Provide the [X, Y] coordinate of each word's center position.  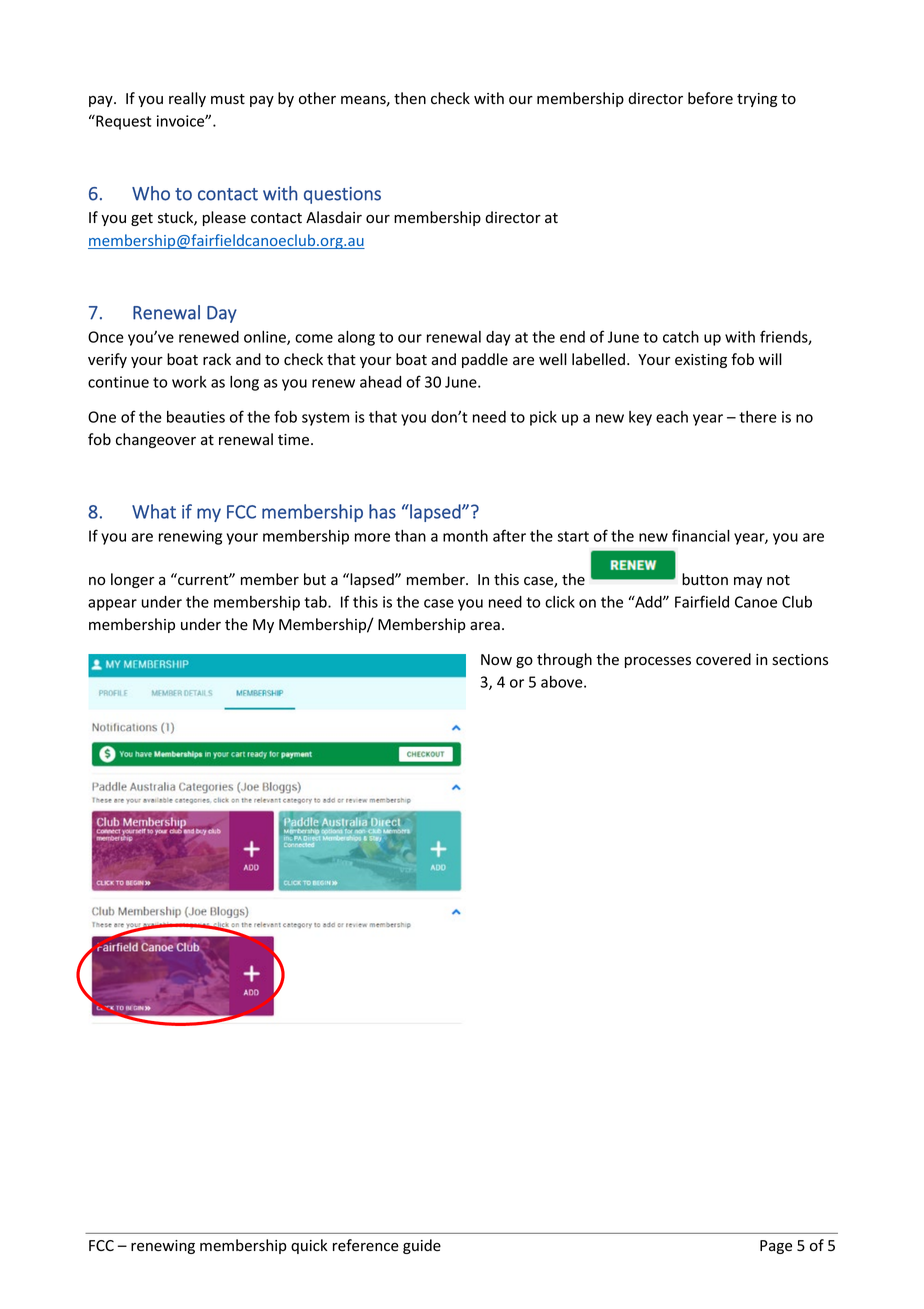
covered [723, 659]
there [758, 417]
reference [366, 1245]
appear [112, 605]
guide [422, 1246]
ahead [380, 382]
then [410, 98]
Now [496, 659]
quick [309, 1246]
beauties [196, 417]
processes [658, 662]
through [564, 660]
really [187, 99]
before [710, 98]
